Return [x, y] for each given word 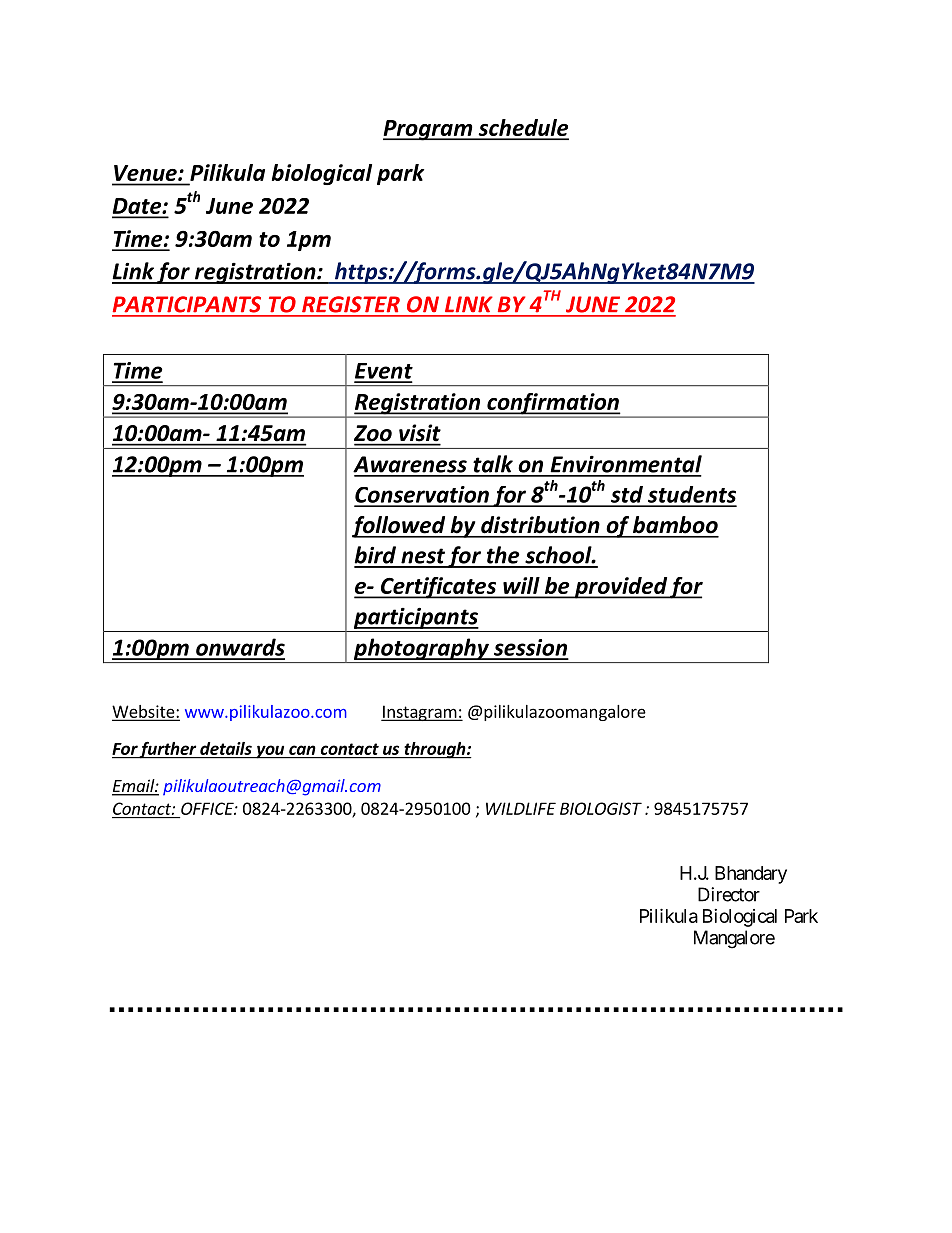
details [226, 750]
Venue [146, 173]
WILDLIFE [521, 808]
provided [621, 588]
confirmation [553, 405]
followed [400, 527]
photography [422, 649]
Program [429, 130]
